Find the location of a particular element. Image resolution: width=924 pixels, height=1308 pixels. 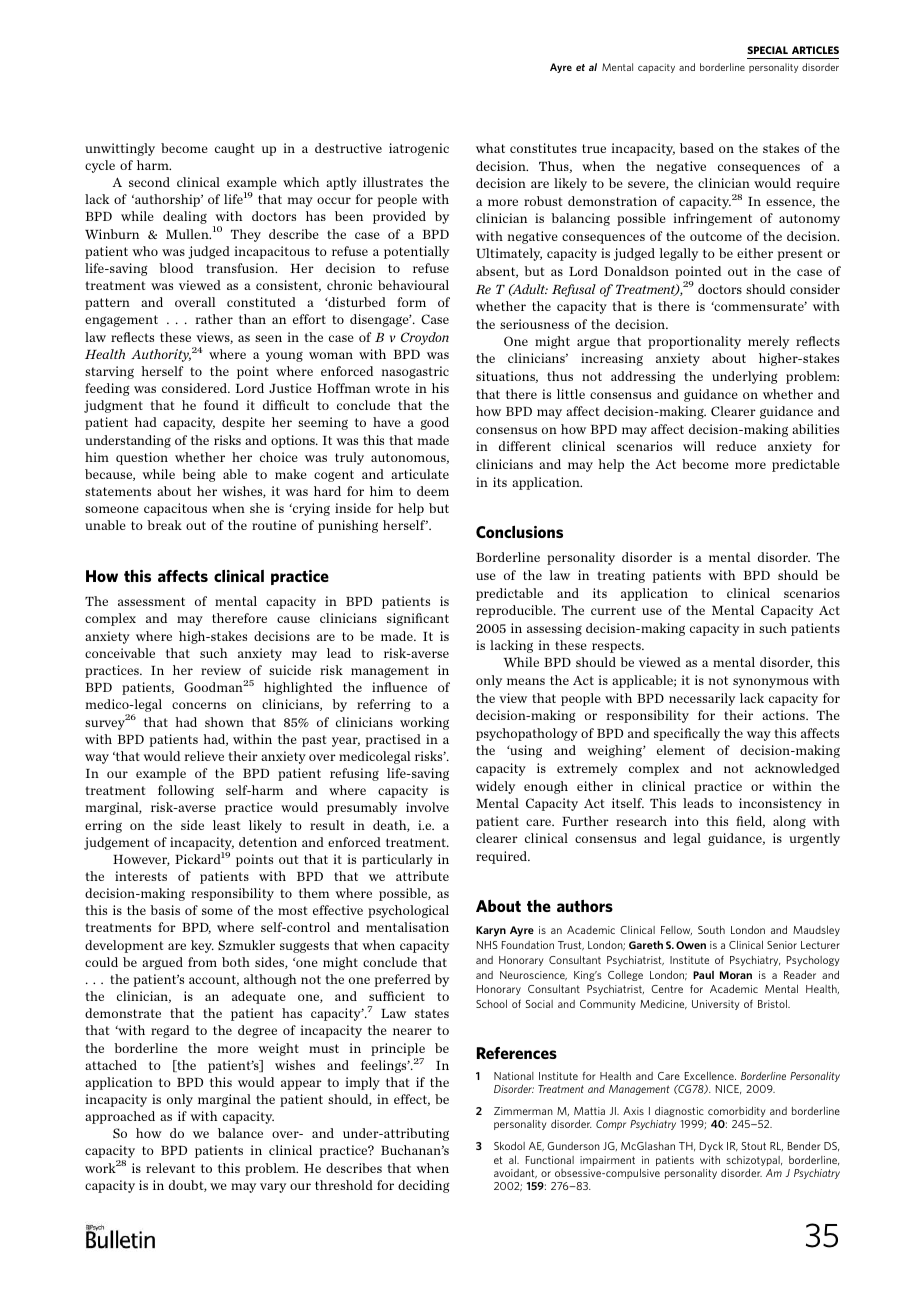

relevant is located at coordinates (170, 1168).
